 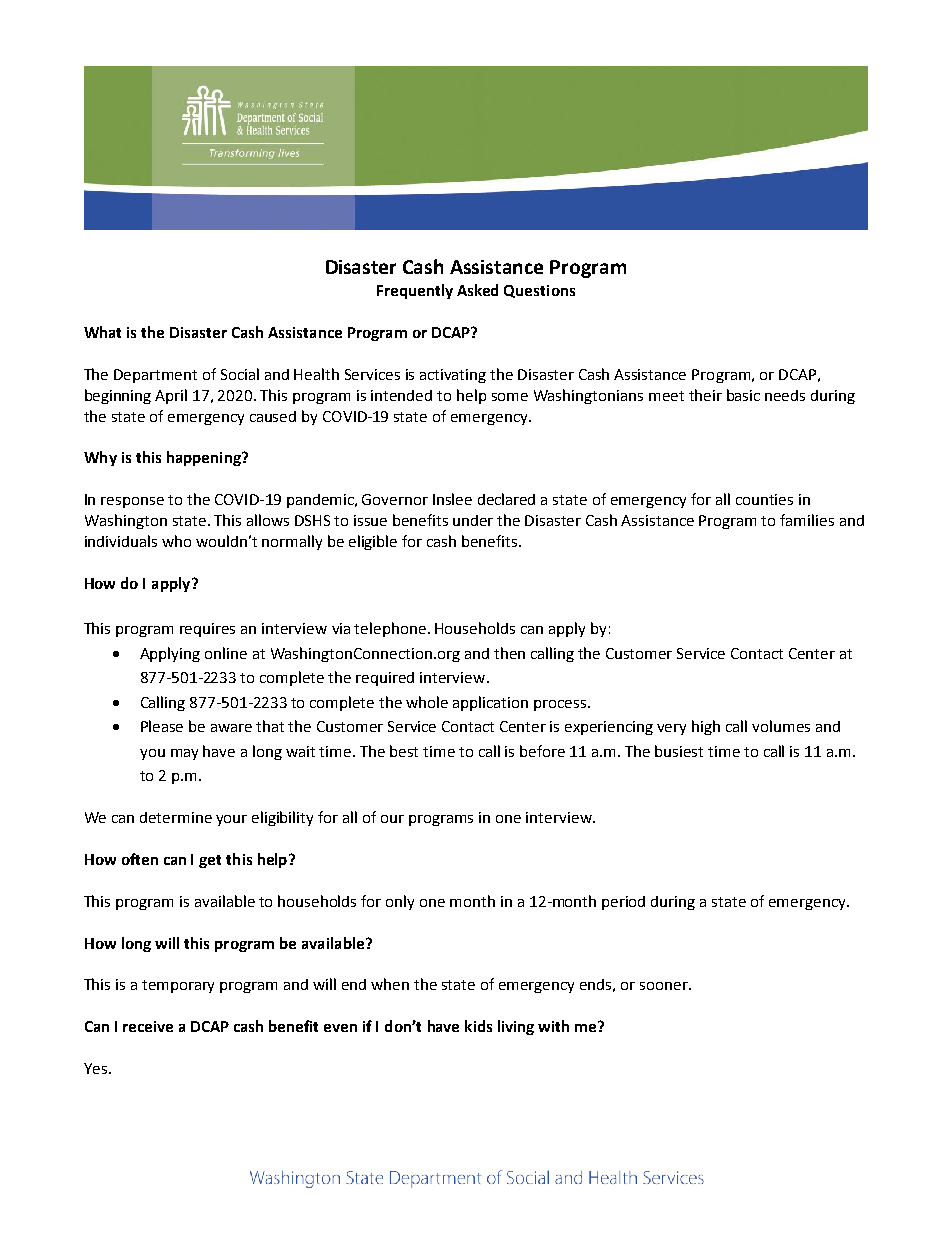 I want to click on their, so click(x=705, y=395).
